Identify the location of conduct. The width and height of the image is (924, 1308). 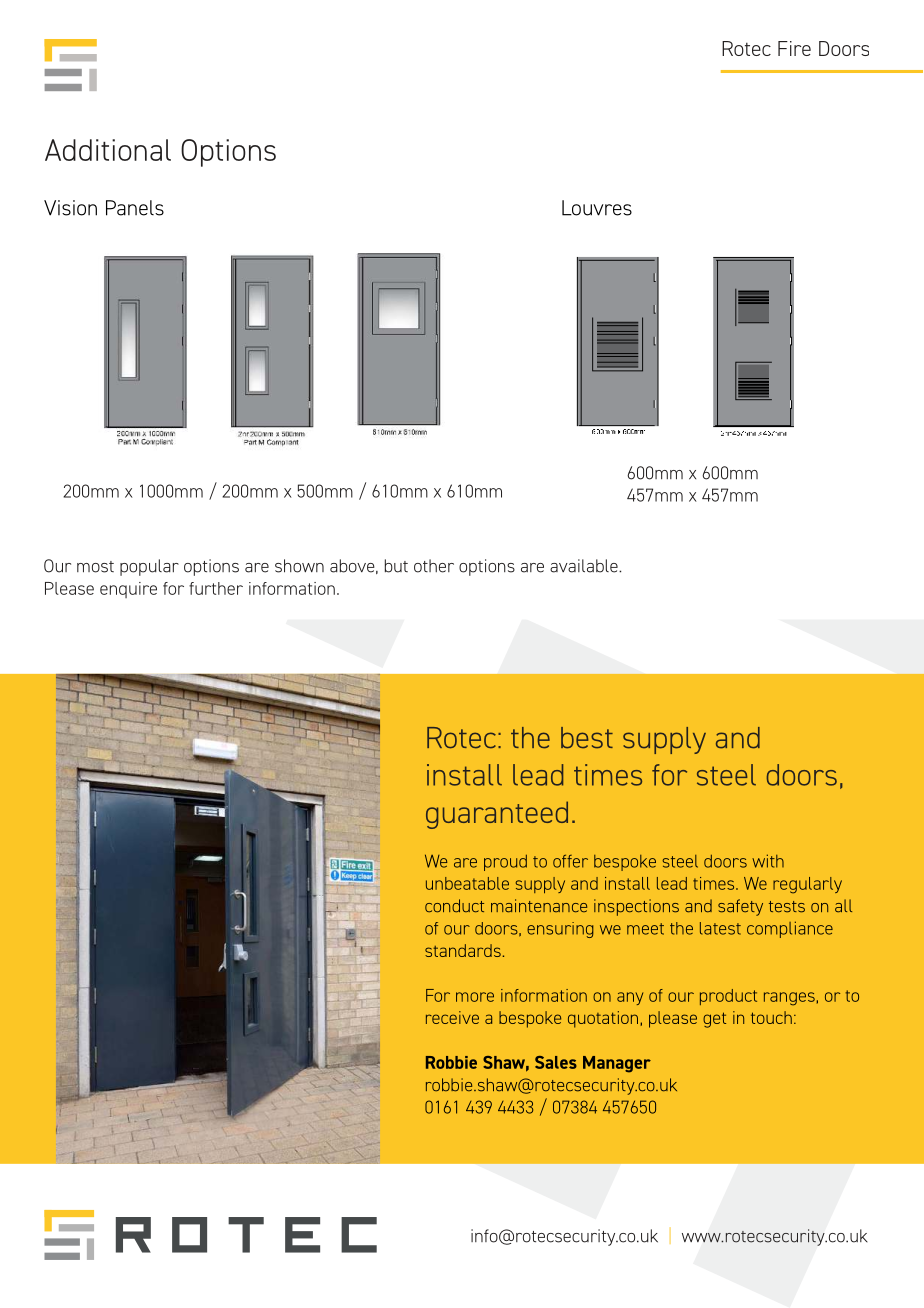
(454, 906).
